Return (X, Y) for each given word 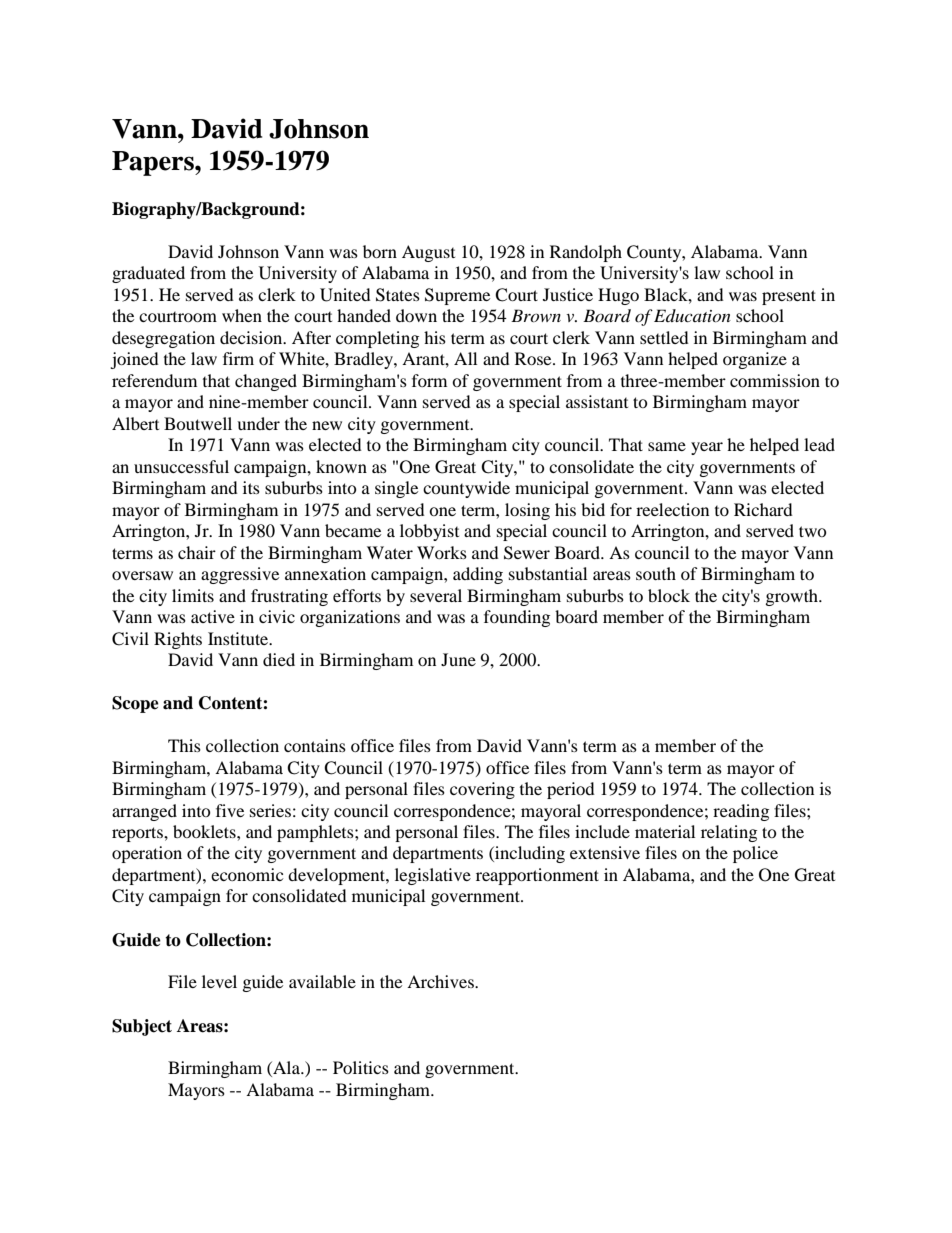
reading (741, 812)
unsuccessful (181, 466)
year (707, 448)
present (789, 297)
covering (482, 790)
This (184, 745)
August (428, 253)
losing (527, 511)
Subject (142, 1027)
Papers (154, 163)
